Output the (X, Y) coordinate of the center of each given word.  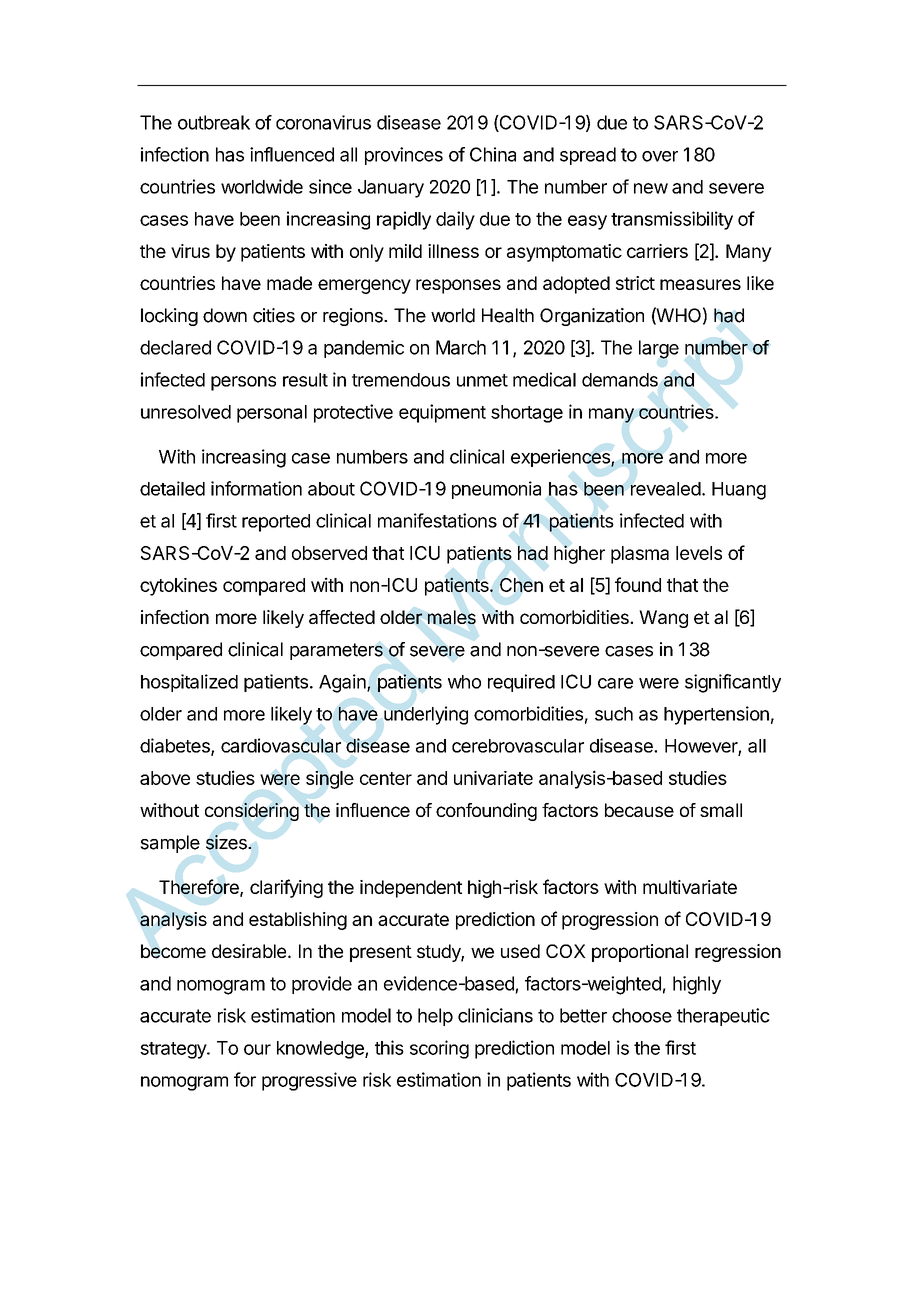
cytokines (178, 587)
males (452, 617)
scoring (439, 1049)
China (493, 154)
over (660, 156)
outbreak (214, 122)
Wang (663, 619)
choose (642, 1015)
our (257, 1049)
